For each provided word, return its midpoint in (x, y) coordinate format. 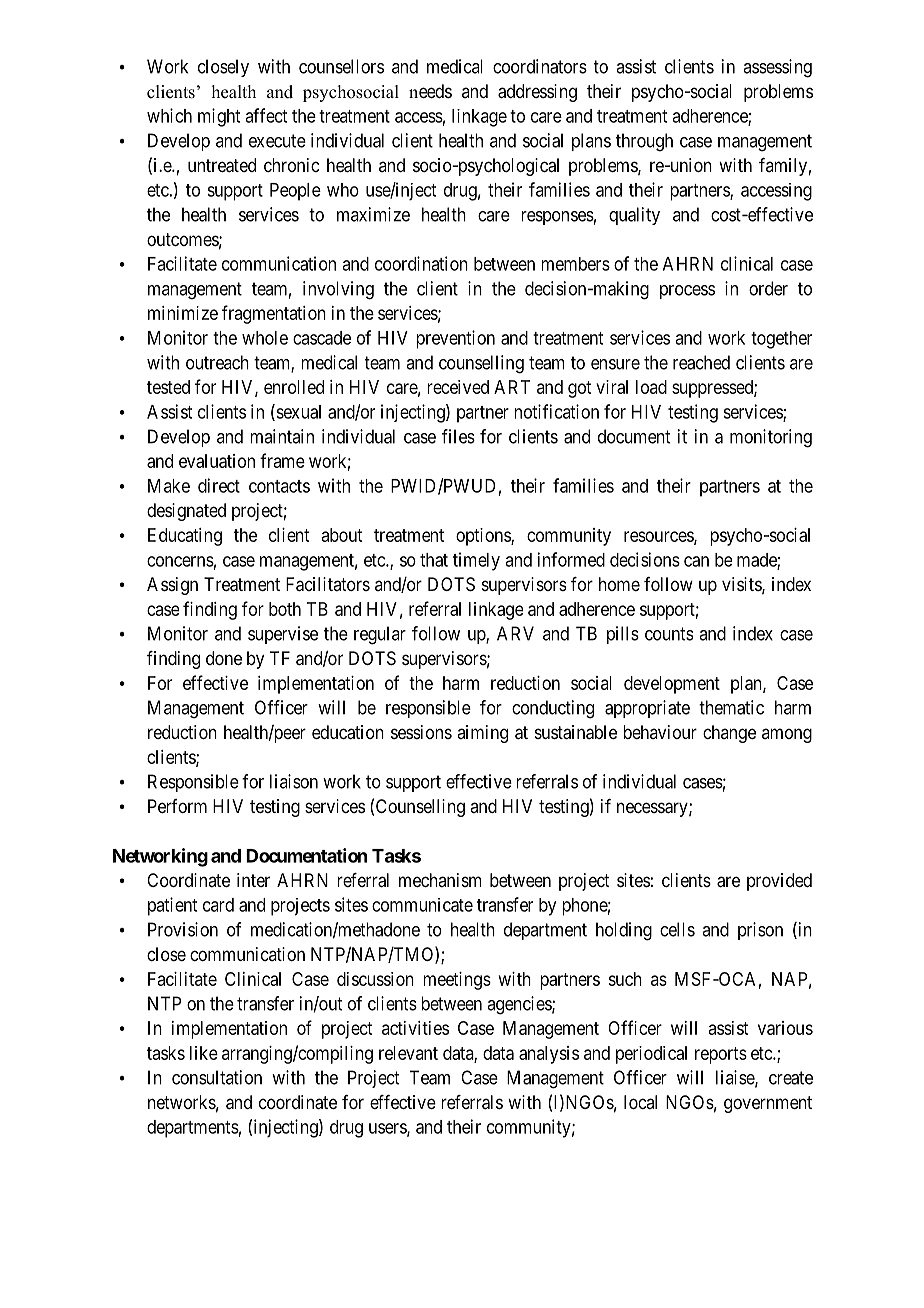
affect (266, 115)
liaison (294, 781)
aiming (482, 734)
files (458, 436)
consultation (217, 1077)
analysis (549, 1055)
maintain (282, 436)
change (729, 734)
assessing (777, 68)
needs (430, 91)
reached (701, 362)
